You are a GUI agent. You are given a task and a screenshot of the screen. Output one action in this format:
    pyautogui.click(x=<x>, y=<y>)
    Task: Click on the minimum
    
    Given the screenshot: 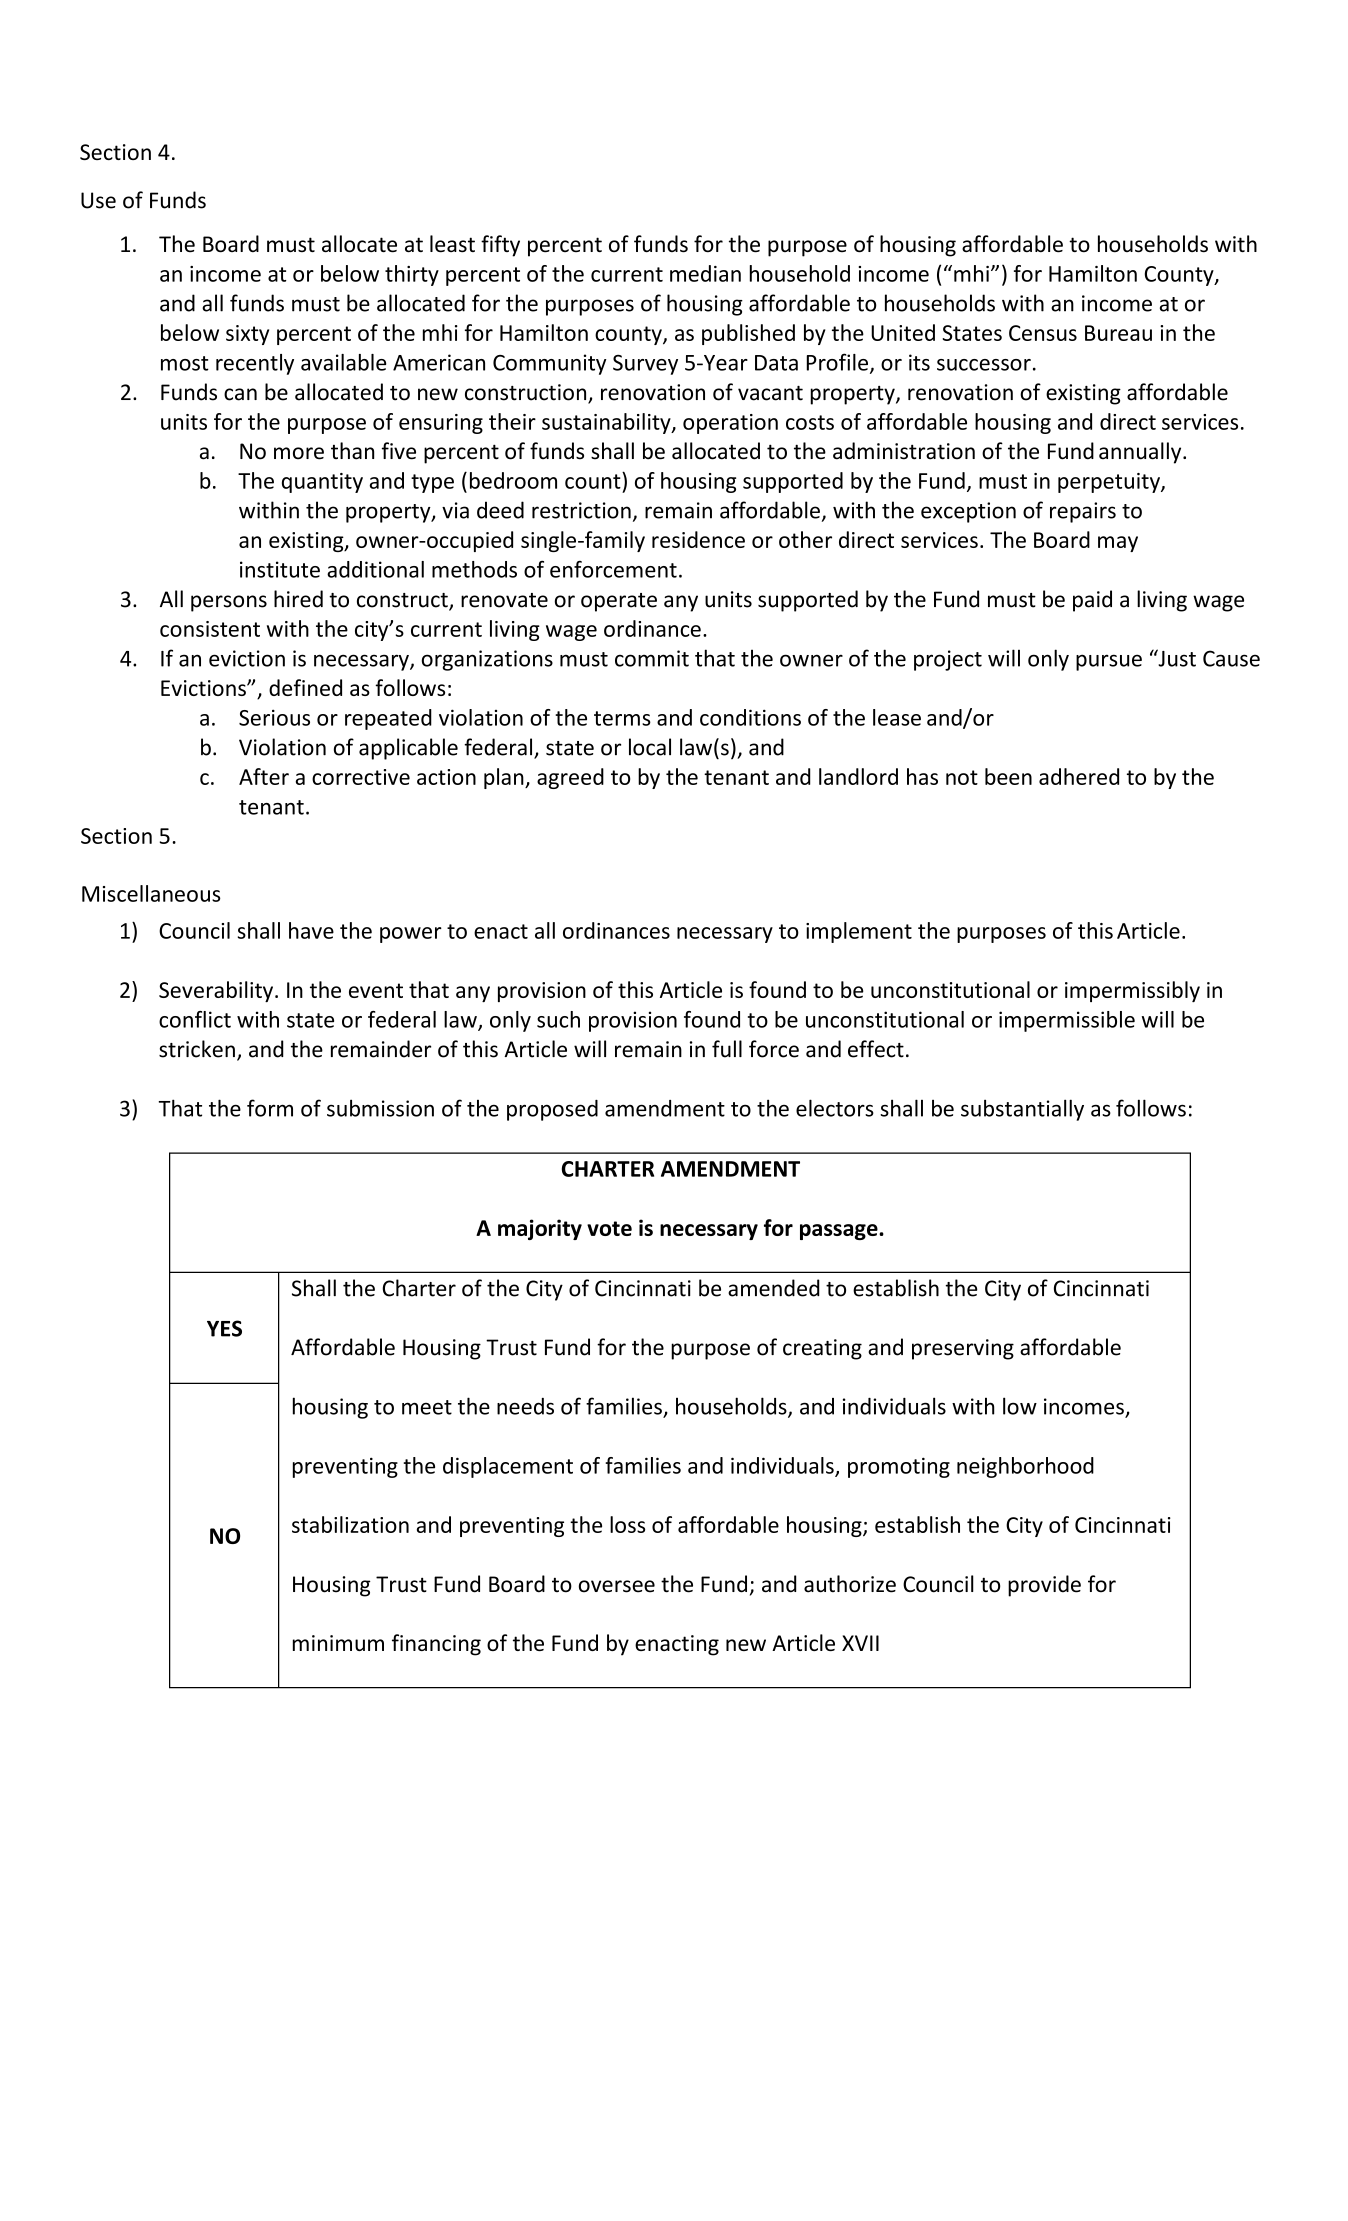 What is the action you would take?
    pyautogui.click(x=338, y=1643)
